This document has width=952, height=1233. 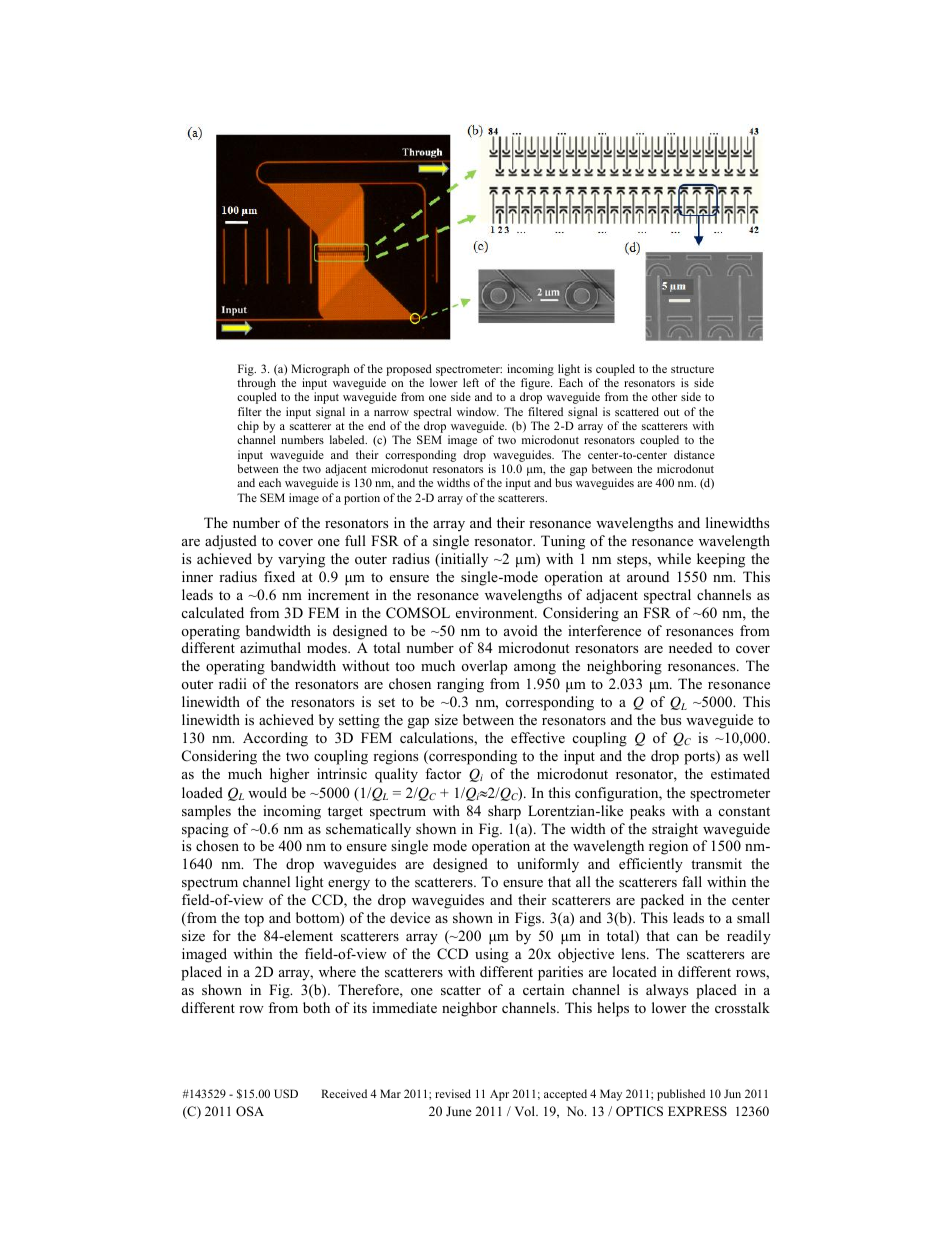 I want to click on revised, so click(x=453, y=1093).
